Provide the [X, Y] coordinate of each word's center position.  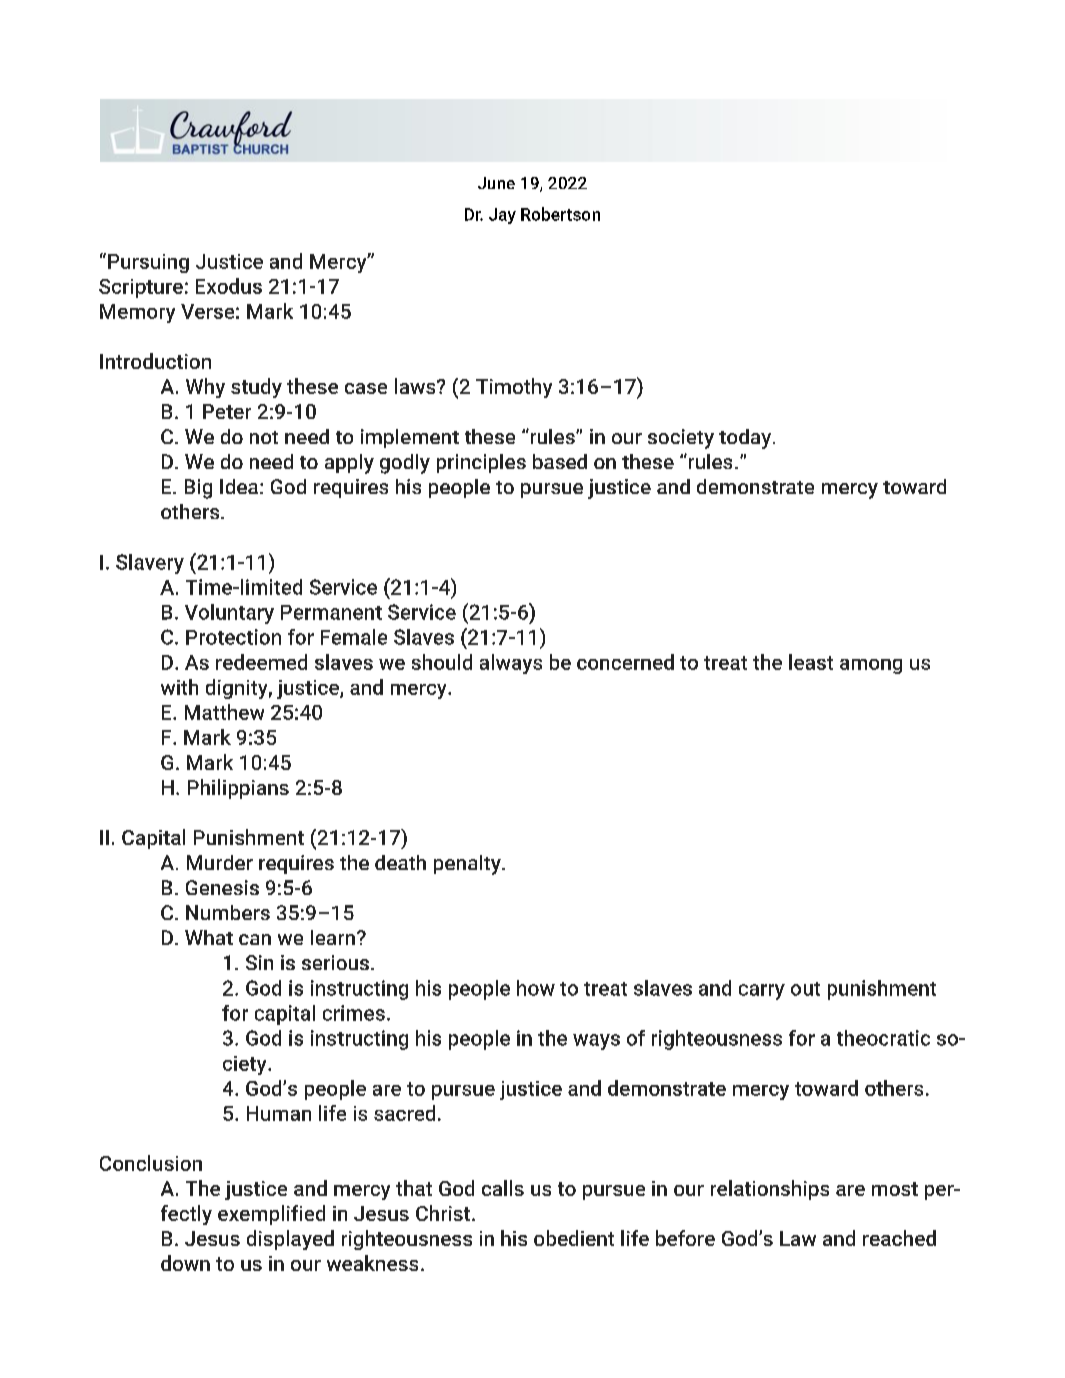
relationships [770, 1190]
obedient [574, 1238]
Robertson [560, 214]
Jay [502, 216]
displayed [290, 1240]
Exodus [229, 286]
